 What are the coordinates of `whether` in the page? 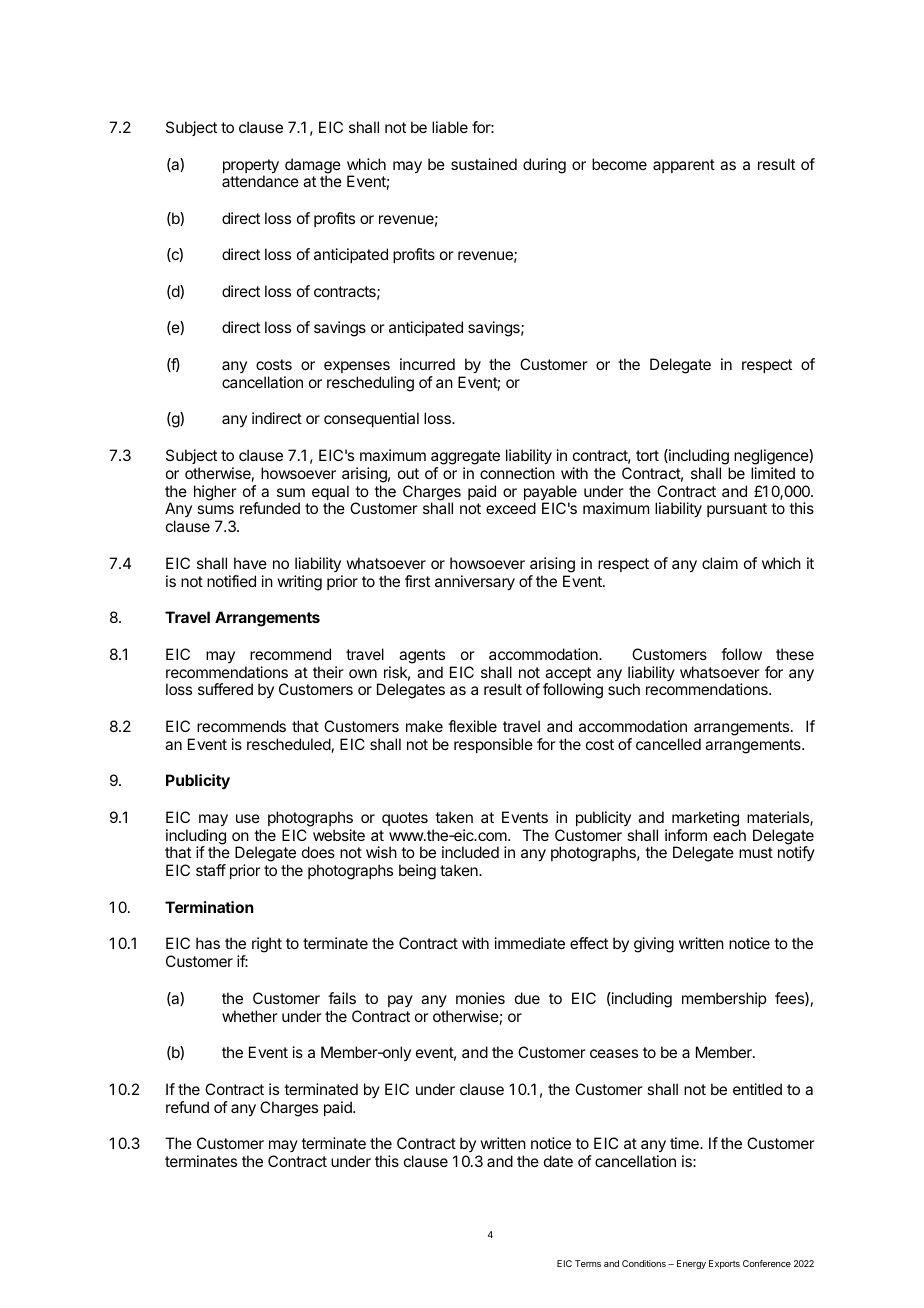 It's located at (250, 1016).
